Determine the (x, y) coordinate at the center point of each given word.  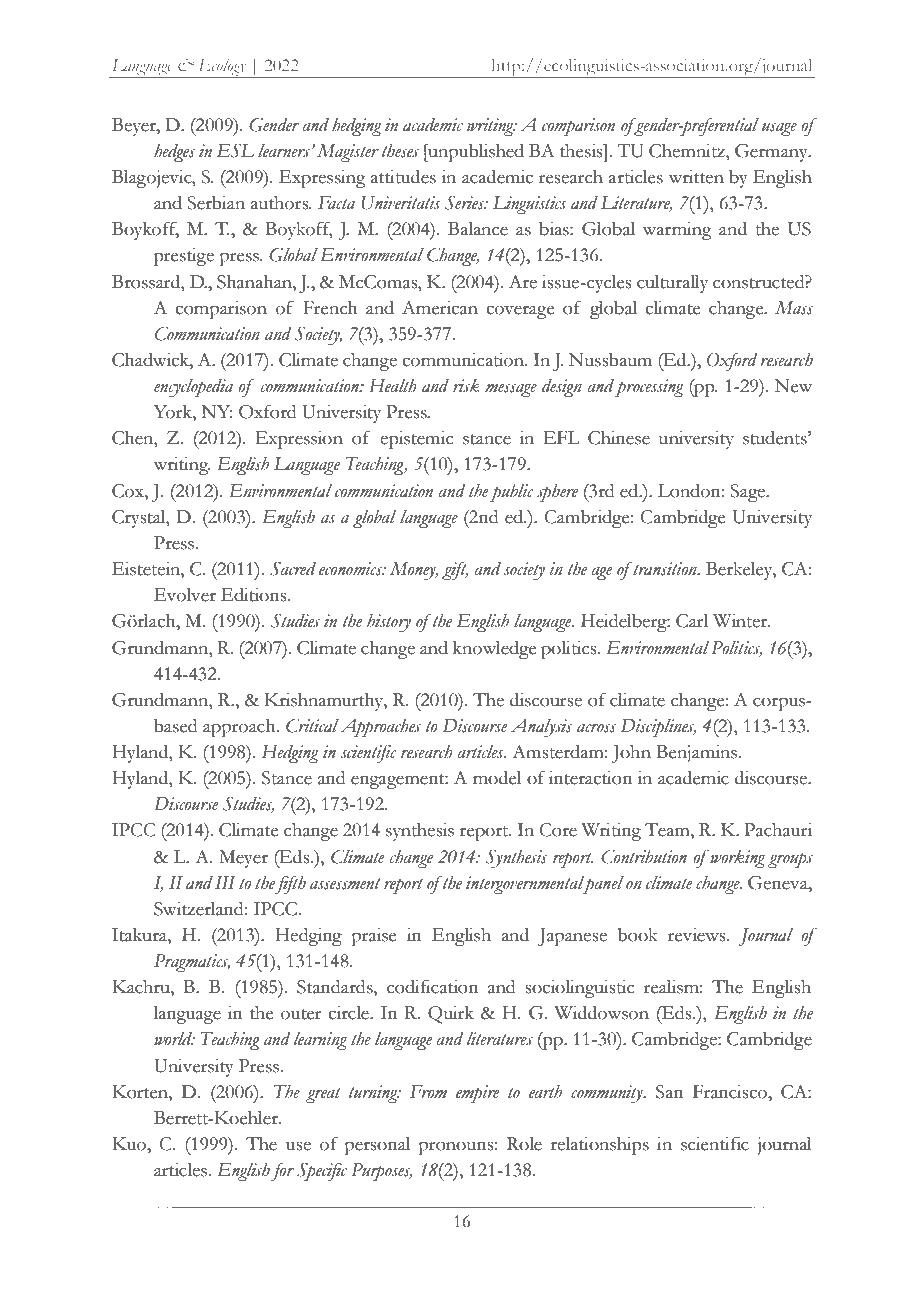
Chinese (619, 438)
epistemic (416, 440)
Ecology (222, 68)
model (497, 778)
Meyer (243, 859)
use (298, 1146)
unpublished (475, 153)
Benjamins (696, 754)
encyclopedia (193, 387)
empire (477, 1094)
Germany (772, 153)
